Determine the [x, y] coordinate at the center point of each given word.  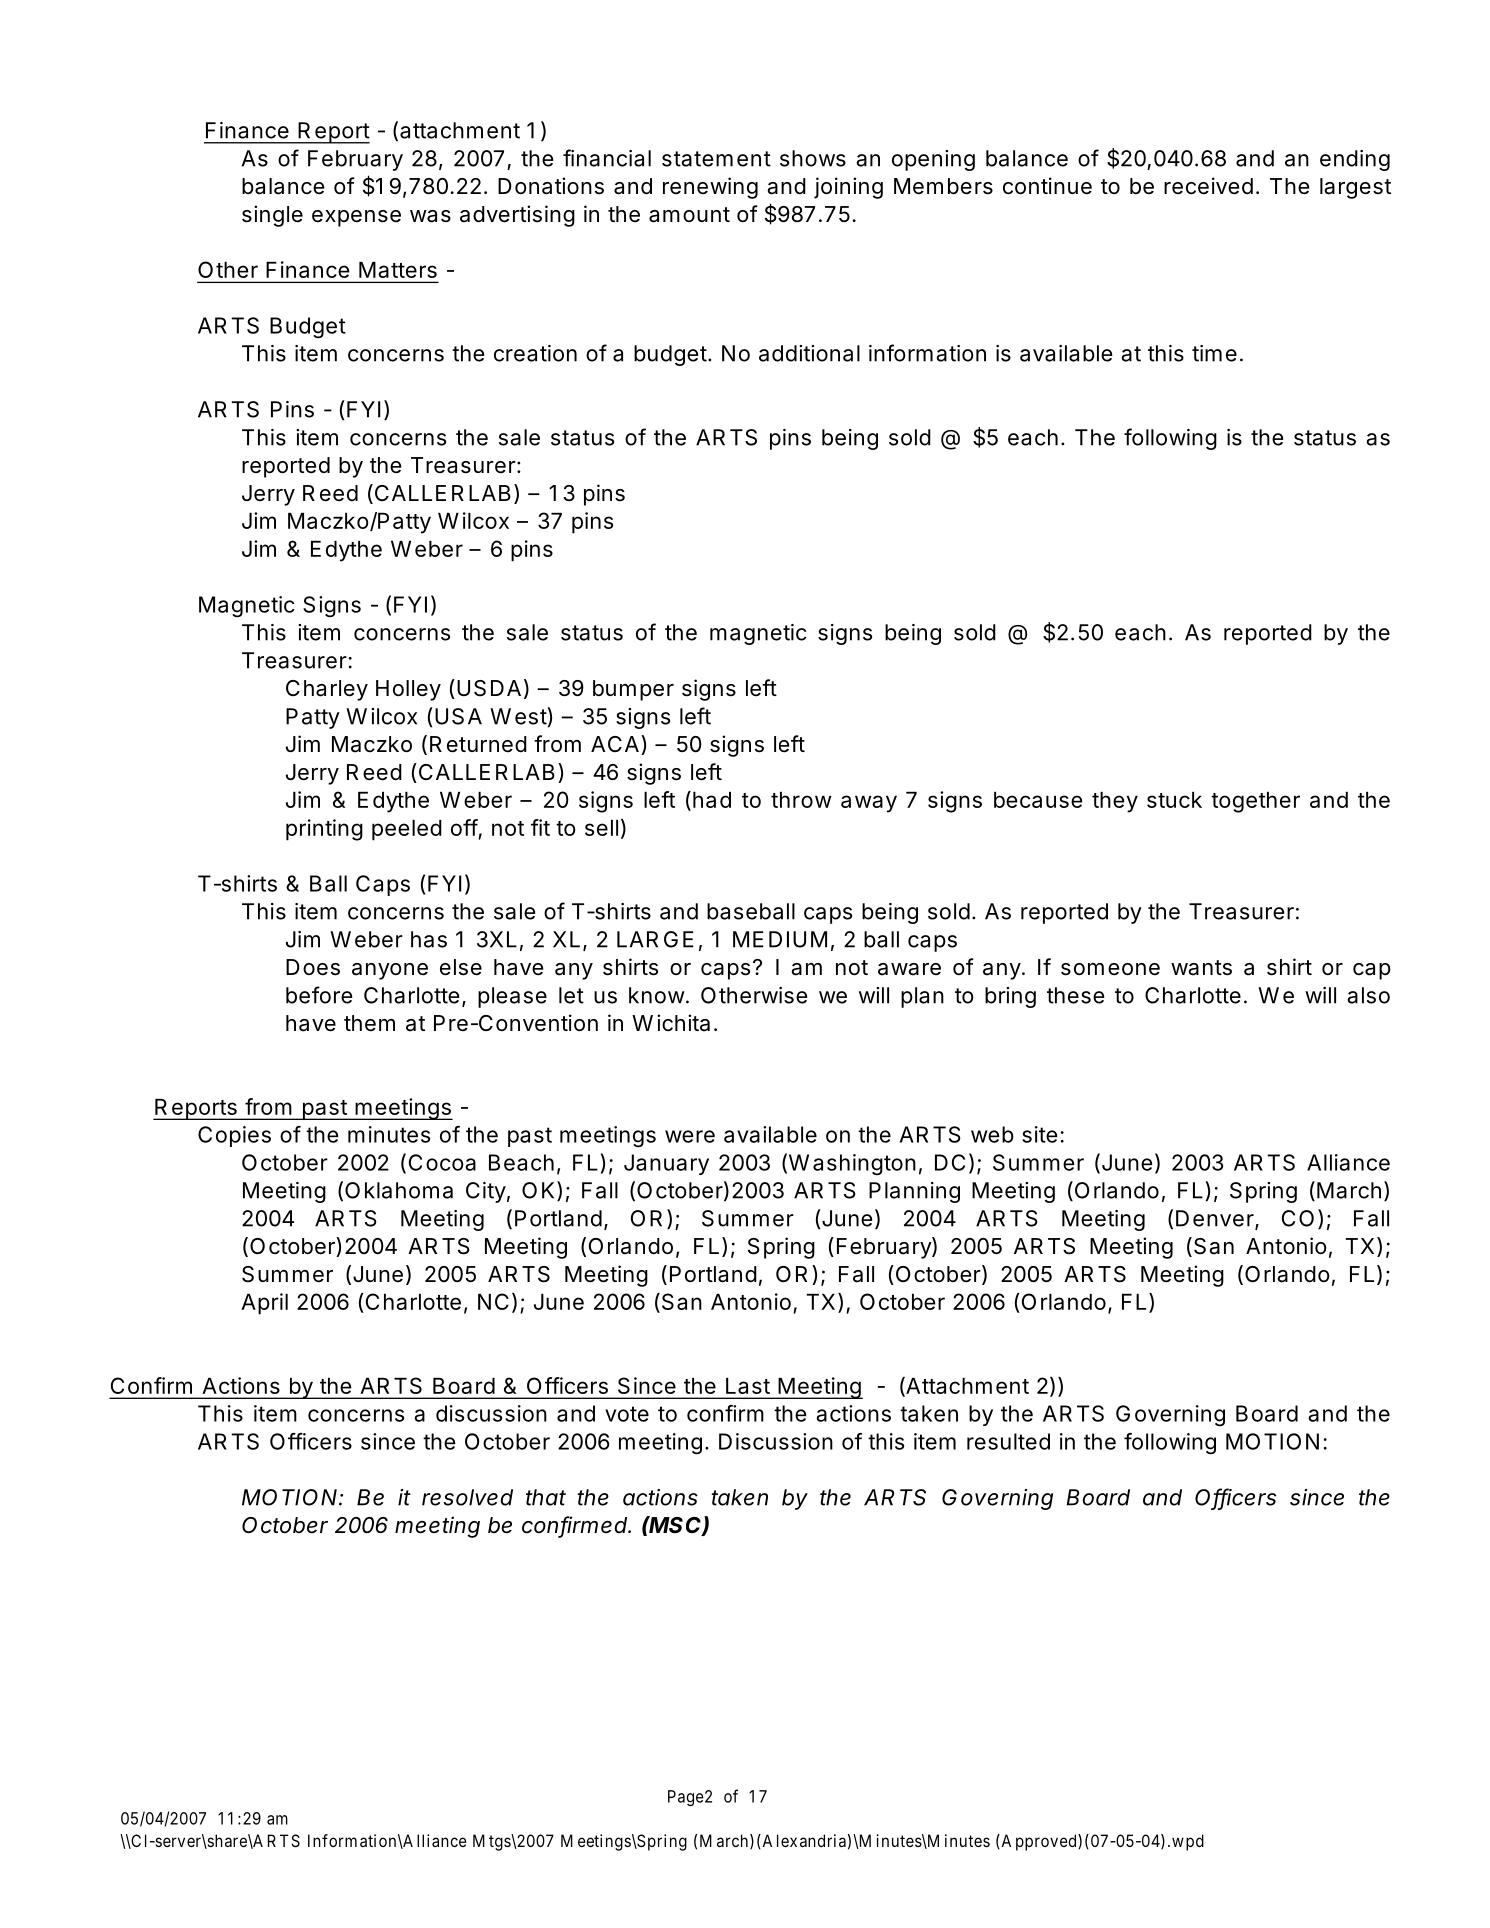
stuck [1174, 800]
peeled [407, 830]
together [1255, 802]
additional [809, 353]
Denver [1215, 1218]
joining [848, 188]
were [690, 1136]
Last [748, 1386]
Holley [408, 690]
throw [801, 800]
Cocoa [442, 1162]
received [1208, 186]
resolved [467, 1497]
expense [356, 218]
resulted [1008, 1441]
